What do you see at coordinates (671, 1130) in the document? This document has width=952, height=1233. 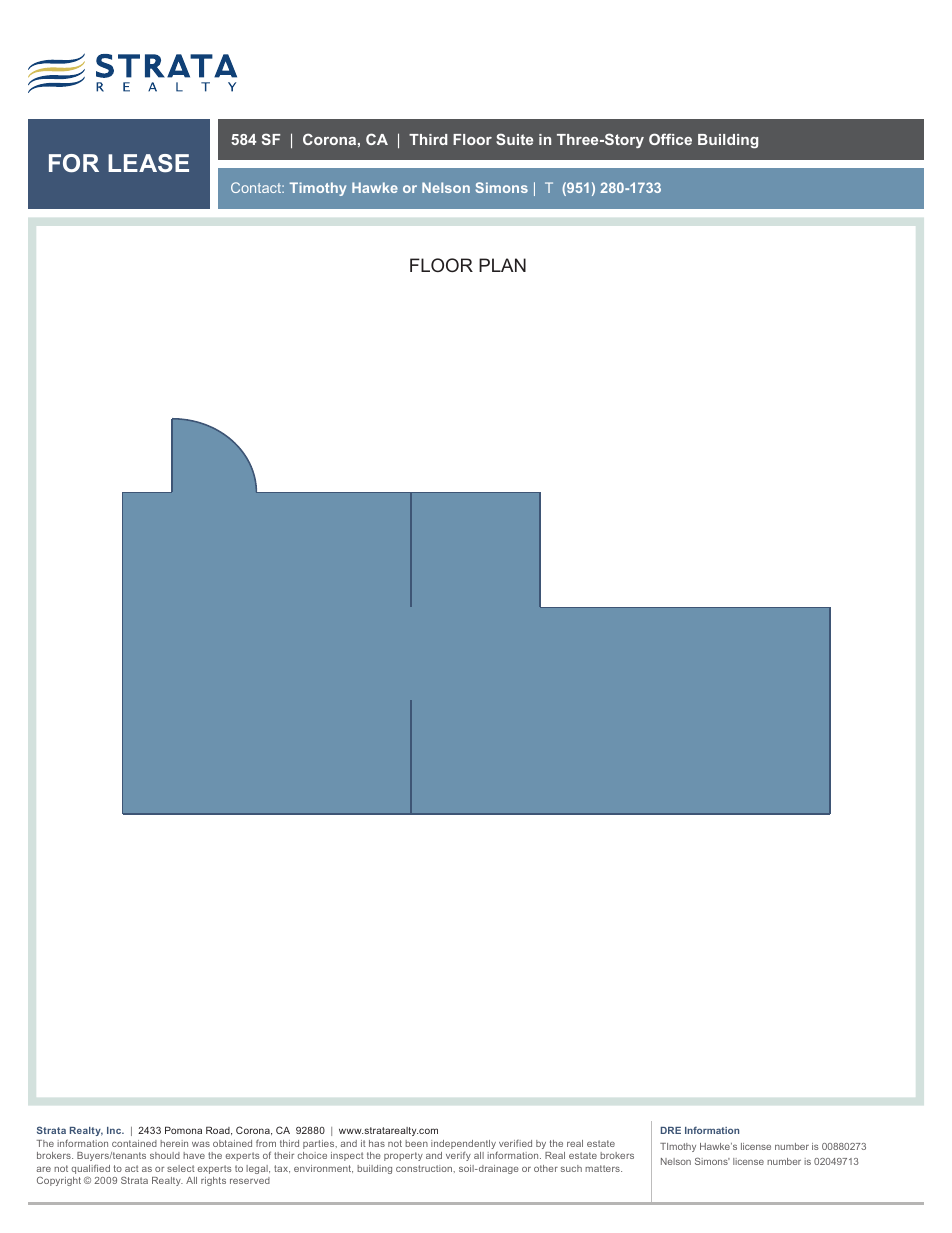 I see `DRE` at bounding box center [671, 1130].
